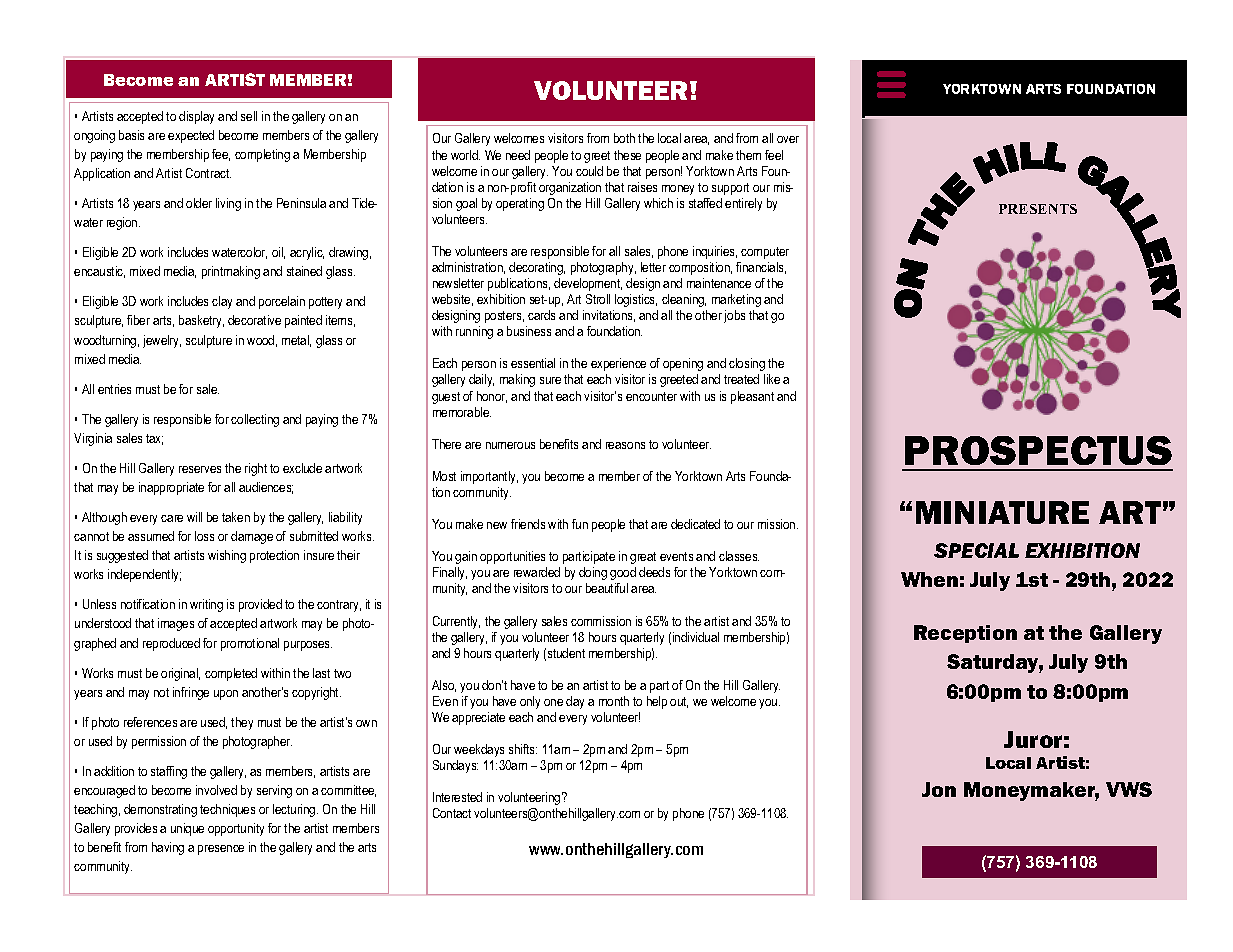  Describe the element at coordinates (187, 829) in the document. I see `unique` at that location.
